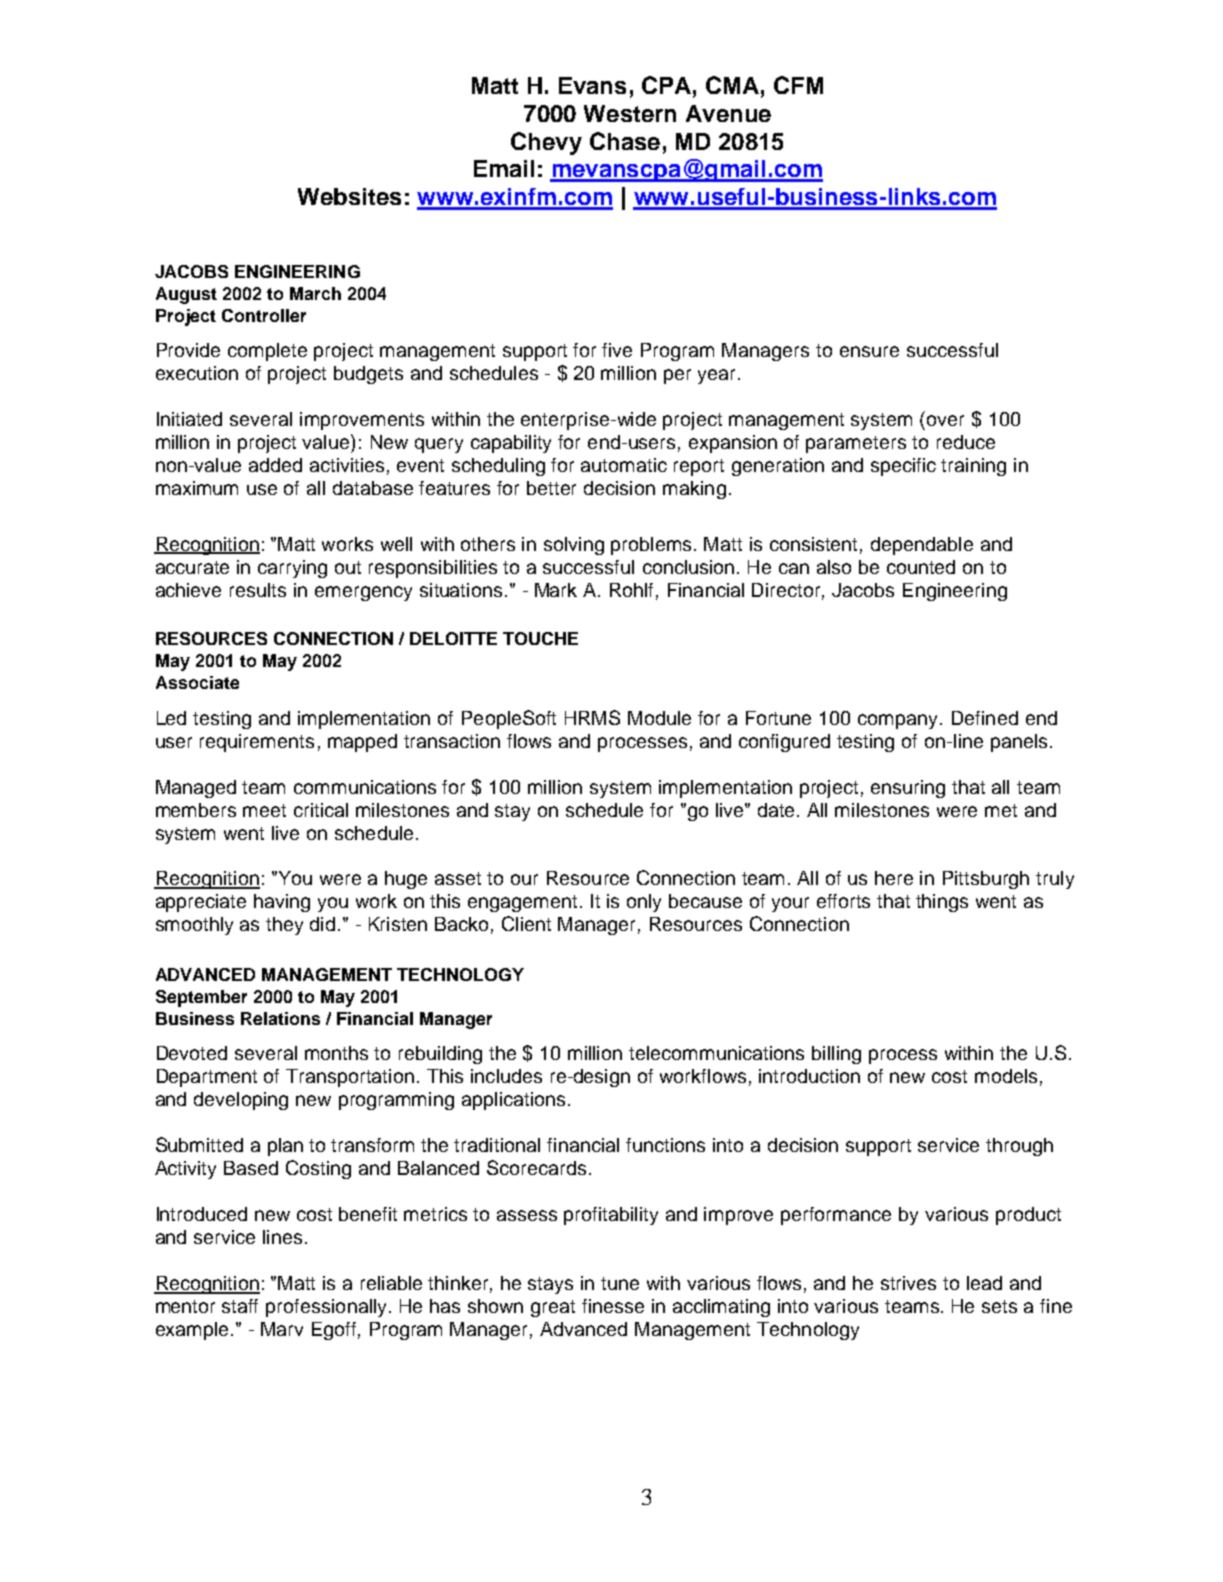 This screenshot has width=1223, height=1582. I want to click on models, so click(1006, 1076).
